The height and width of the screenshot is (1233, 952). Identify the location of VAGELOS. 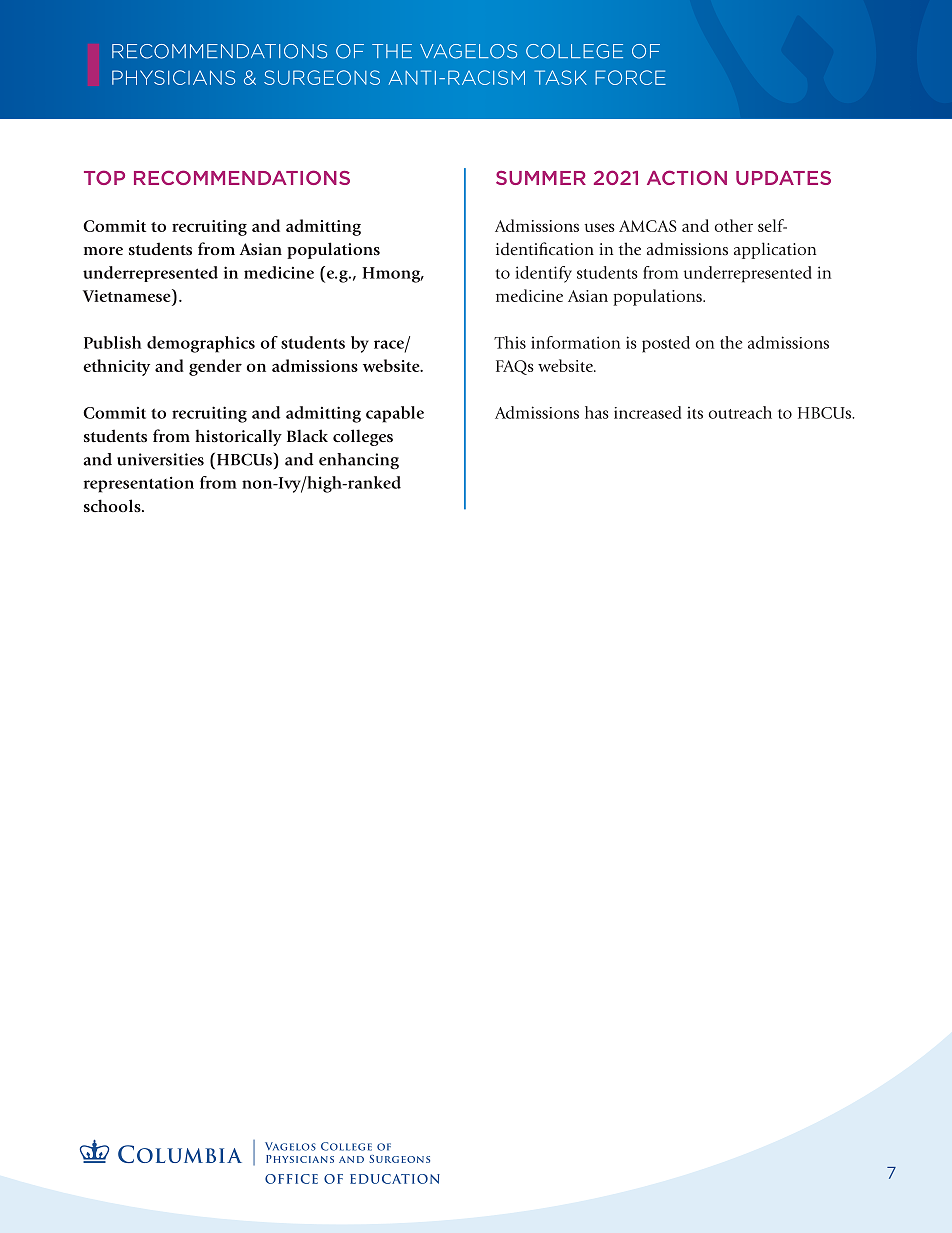
(468, 51).
